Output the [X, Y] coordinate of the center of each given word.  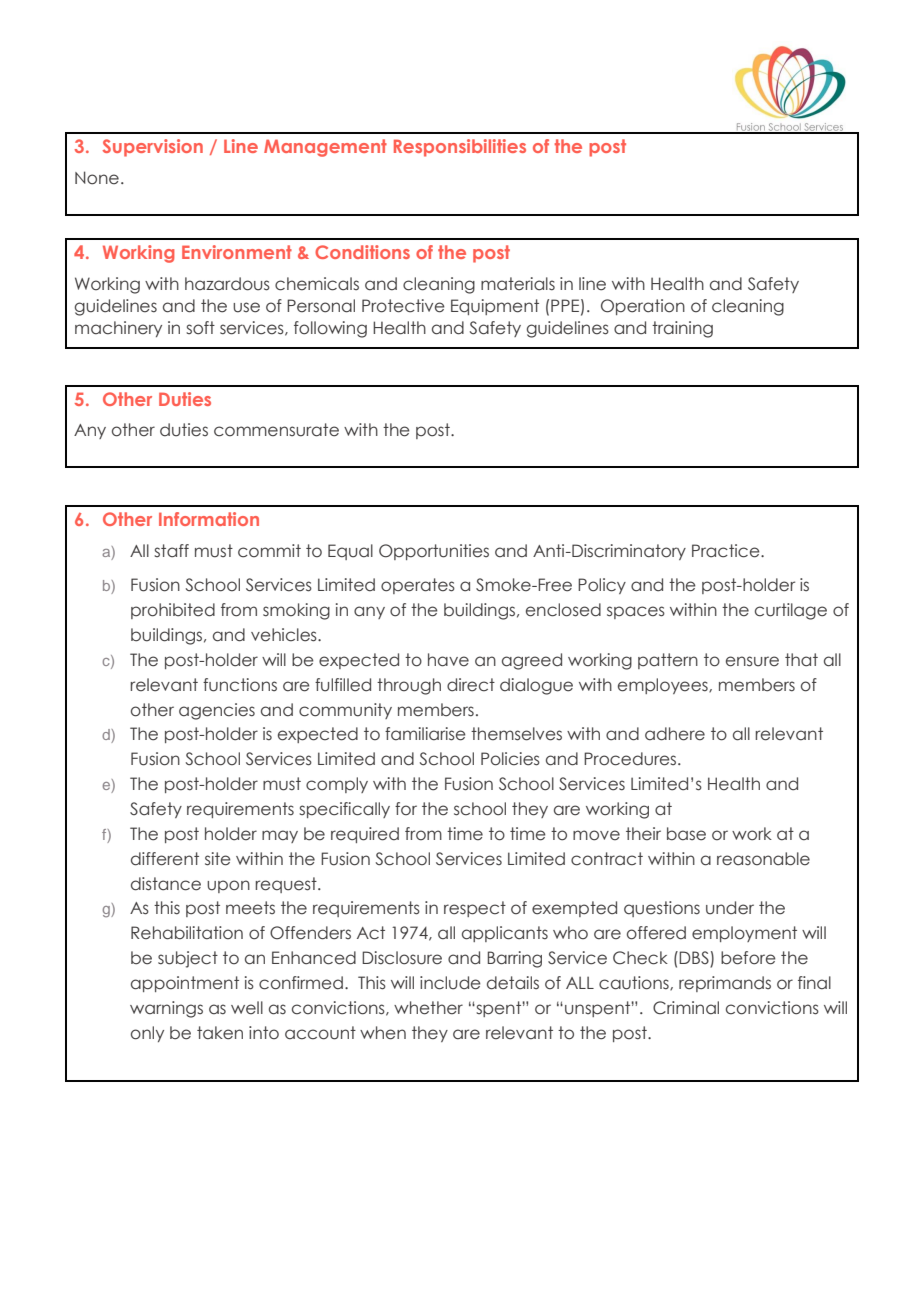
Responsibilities [460, 148]
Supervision [153, 148]
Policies [510, 759]
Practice [727, 551]
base [686, 834]
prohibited [173, 611]
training [682, 329]
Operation [643, 307]
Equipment [495, 307]
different [165, 859]
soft [200, 328]
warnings [166, 1009]
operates [418, 586]
